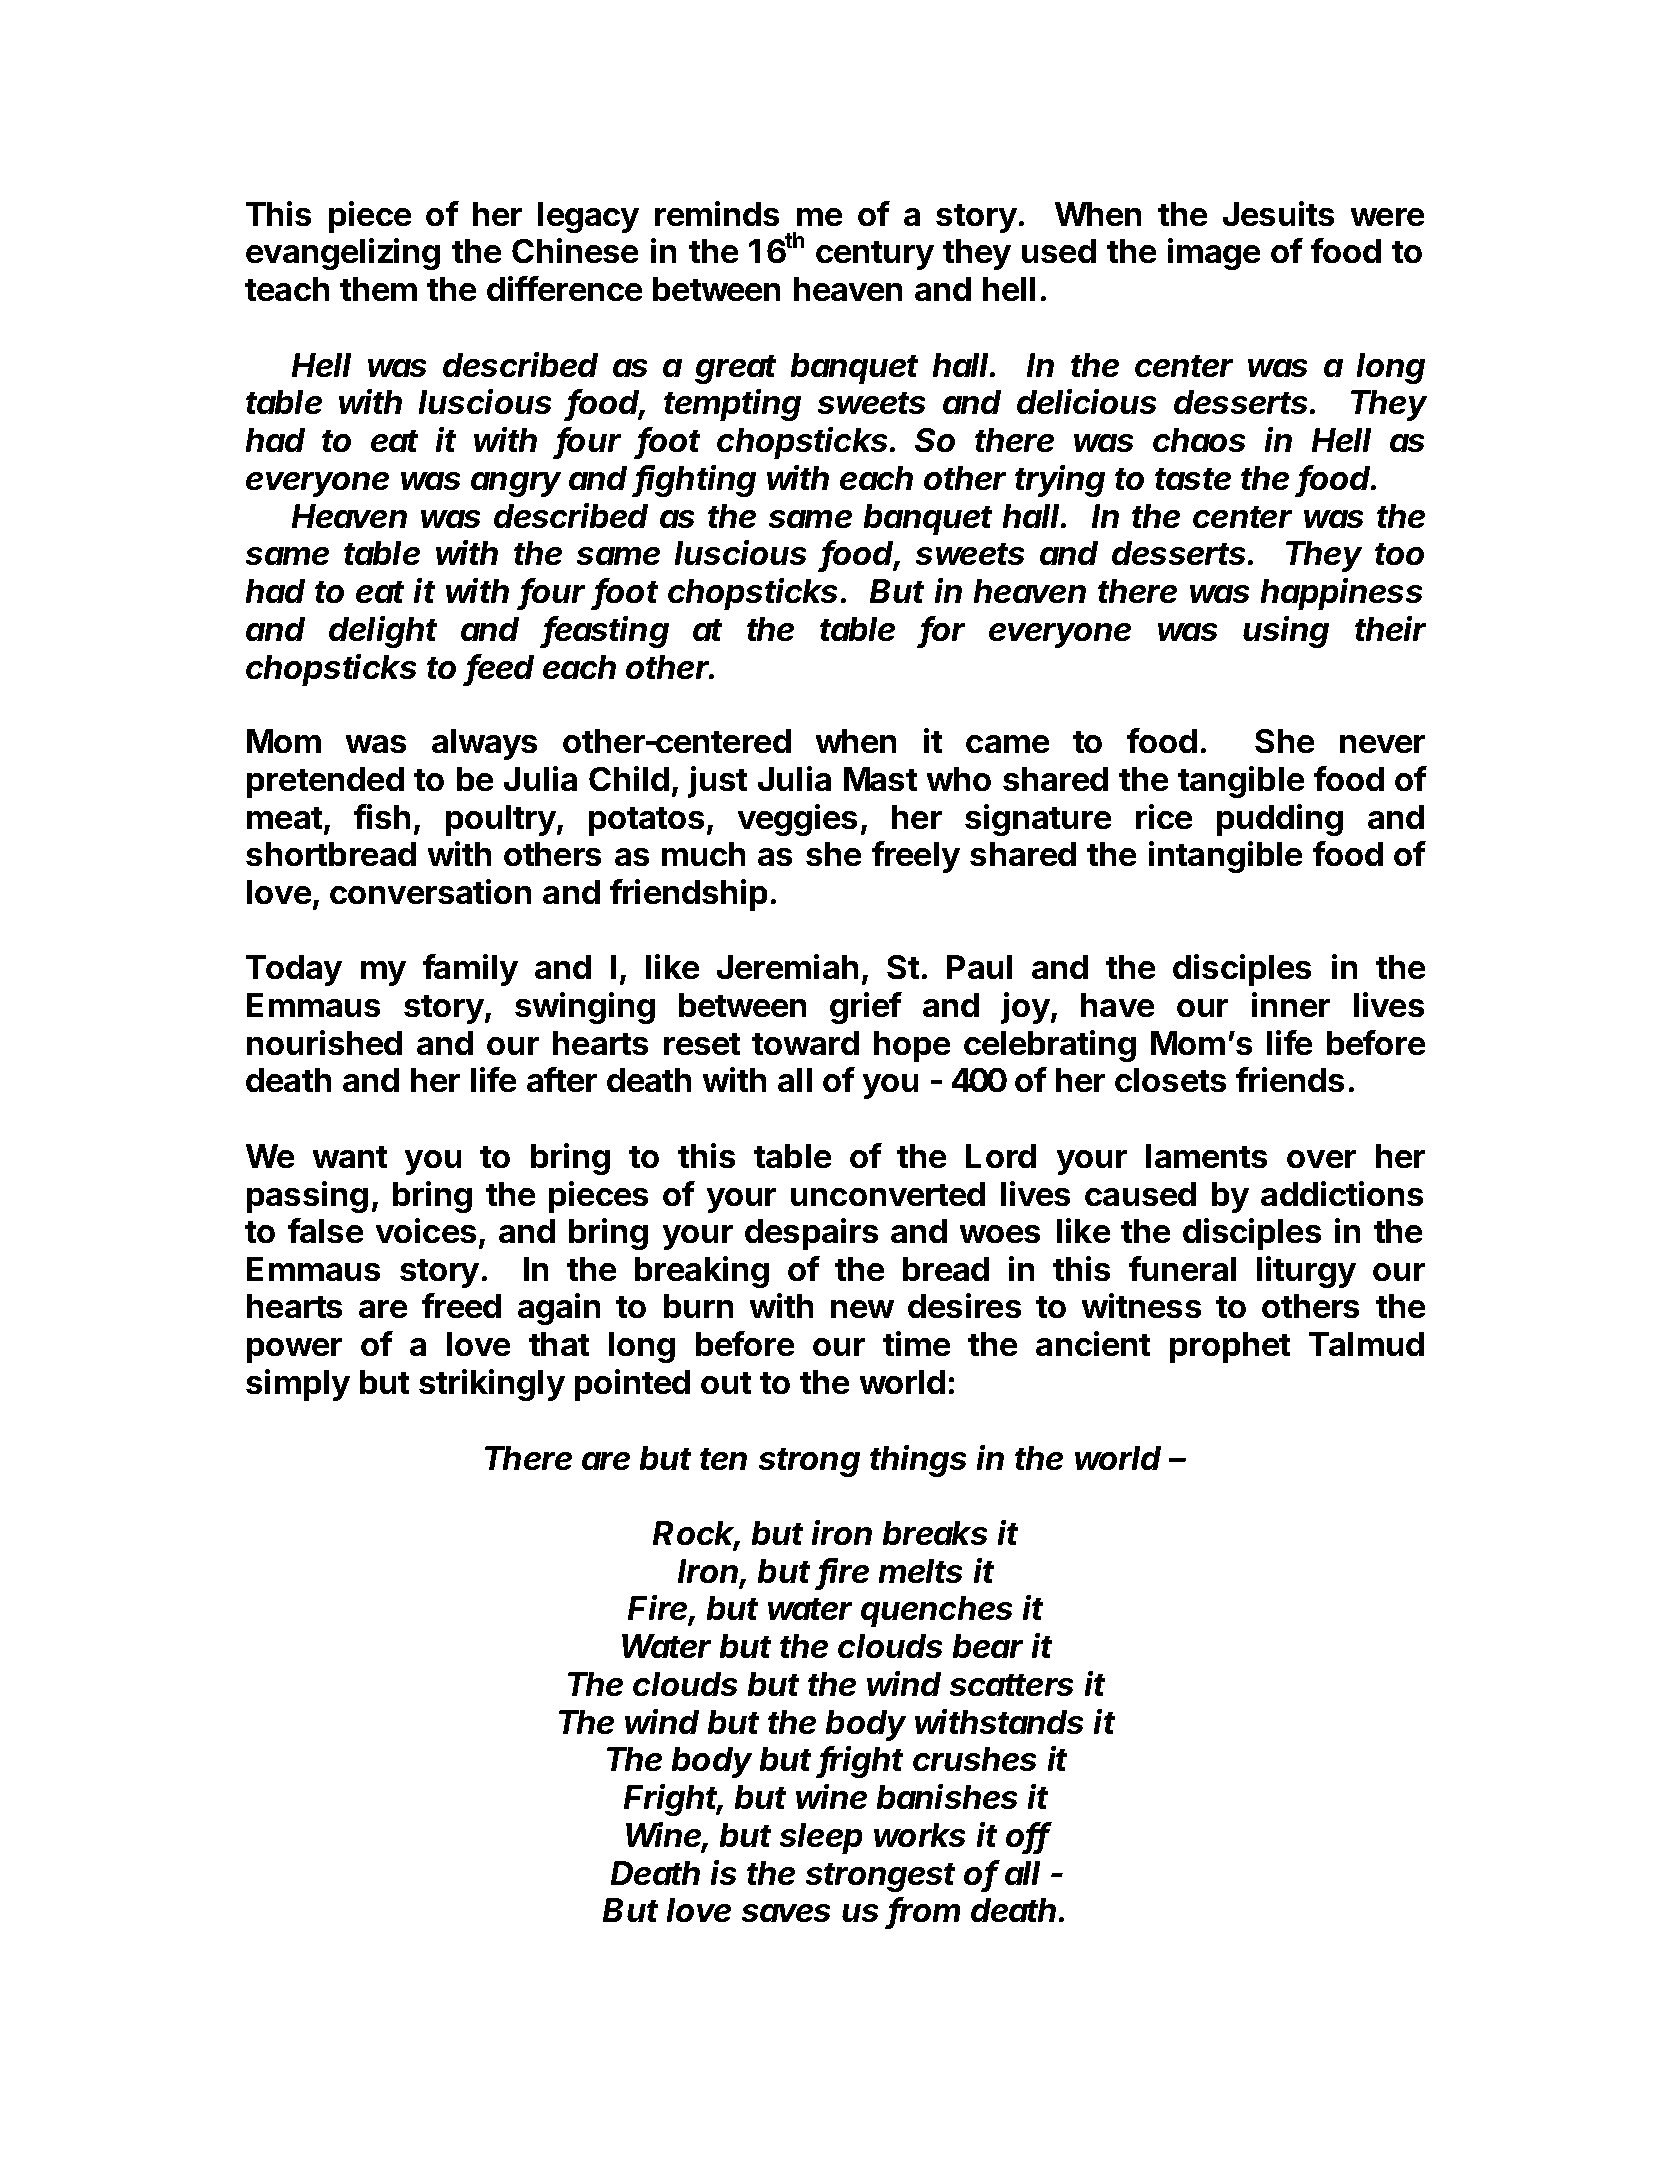 Image resolution: width=1671 pixels, height=2163 pixels. What do you see at coordinates (324, 1042) in the document?
I see `nourished` at bounding box center [324, 1042].
